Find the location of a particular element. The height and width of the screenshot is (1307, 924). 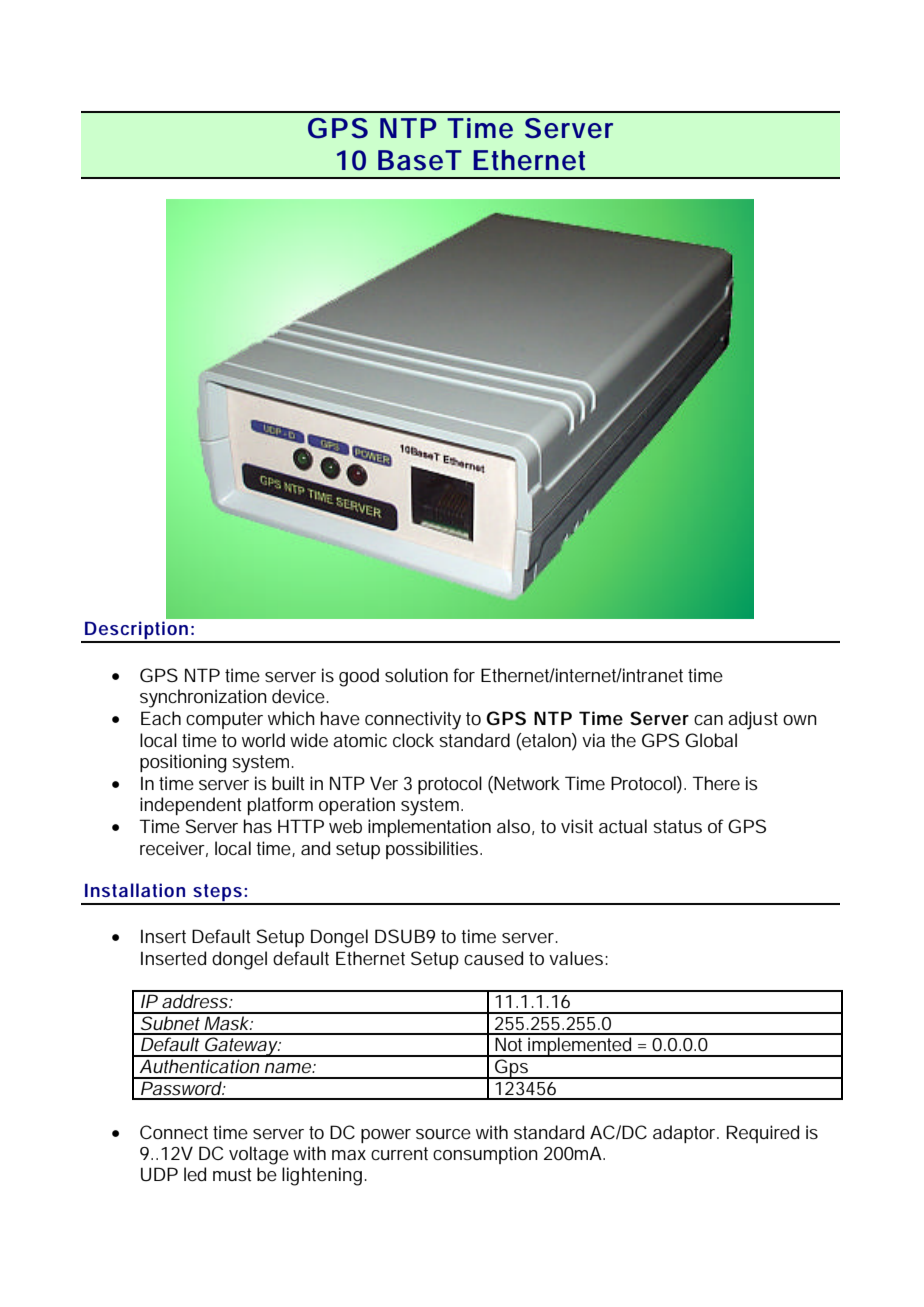

caused is located at coordinates (493, 958).
